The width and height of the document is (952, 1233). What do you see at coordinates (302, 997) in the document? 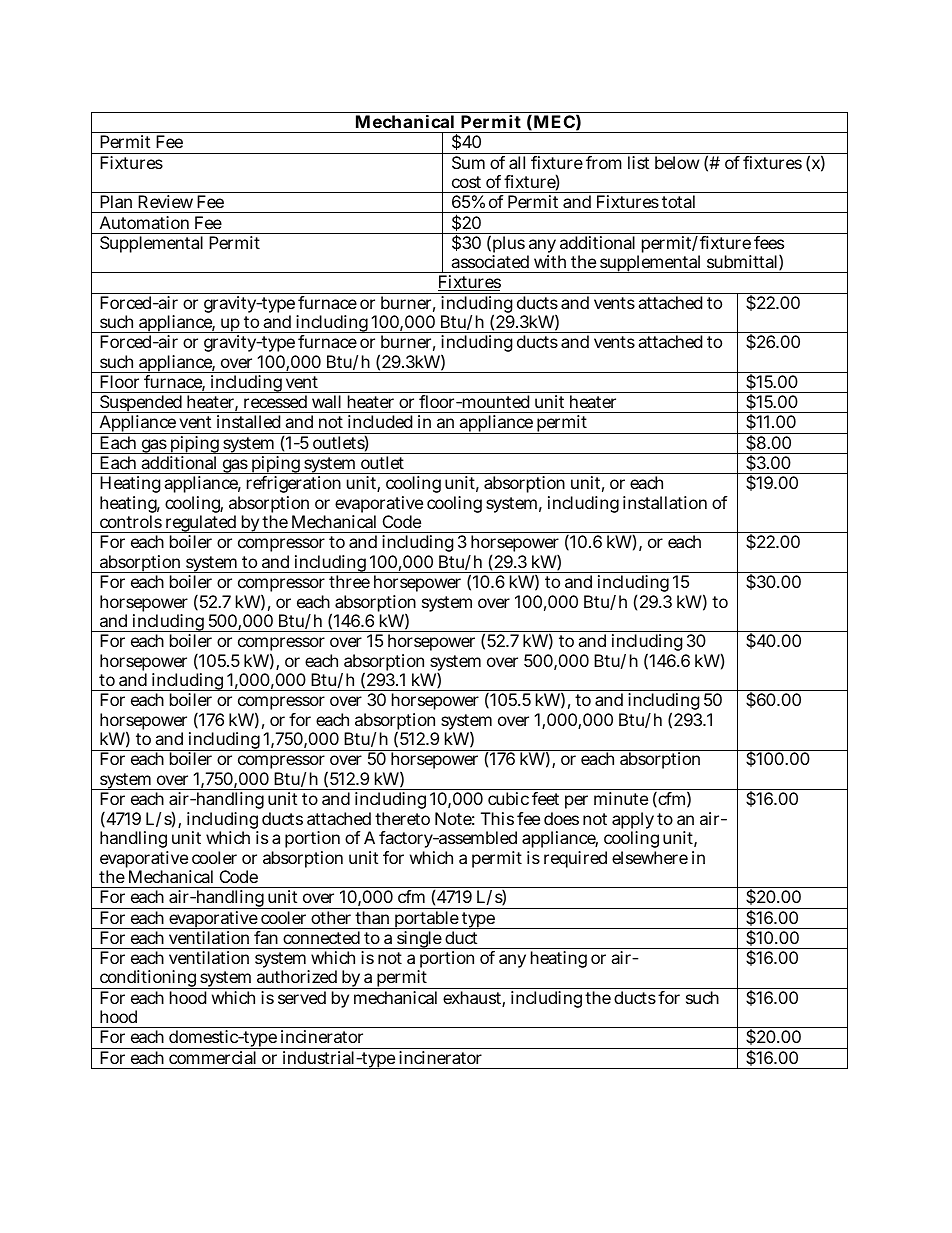
I see `served` at bounding box center [302, 997].
